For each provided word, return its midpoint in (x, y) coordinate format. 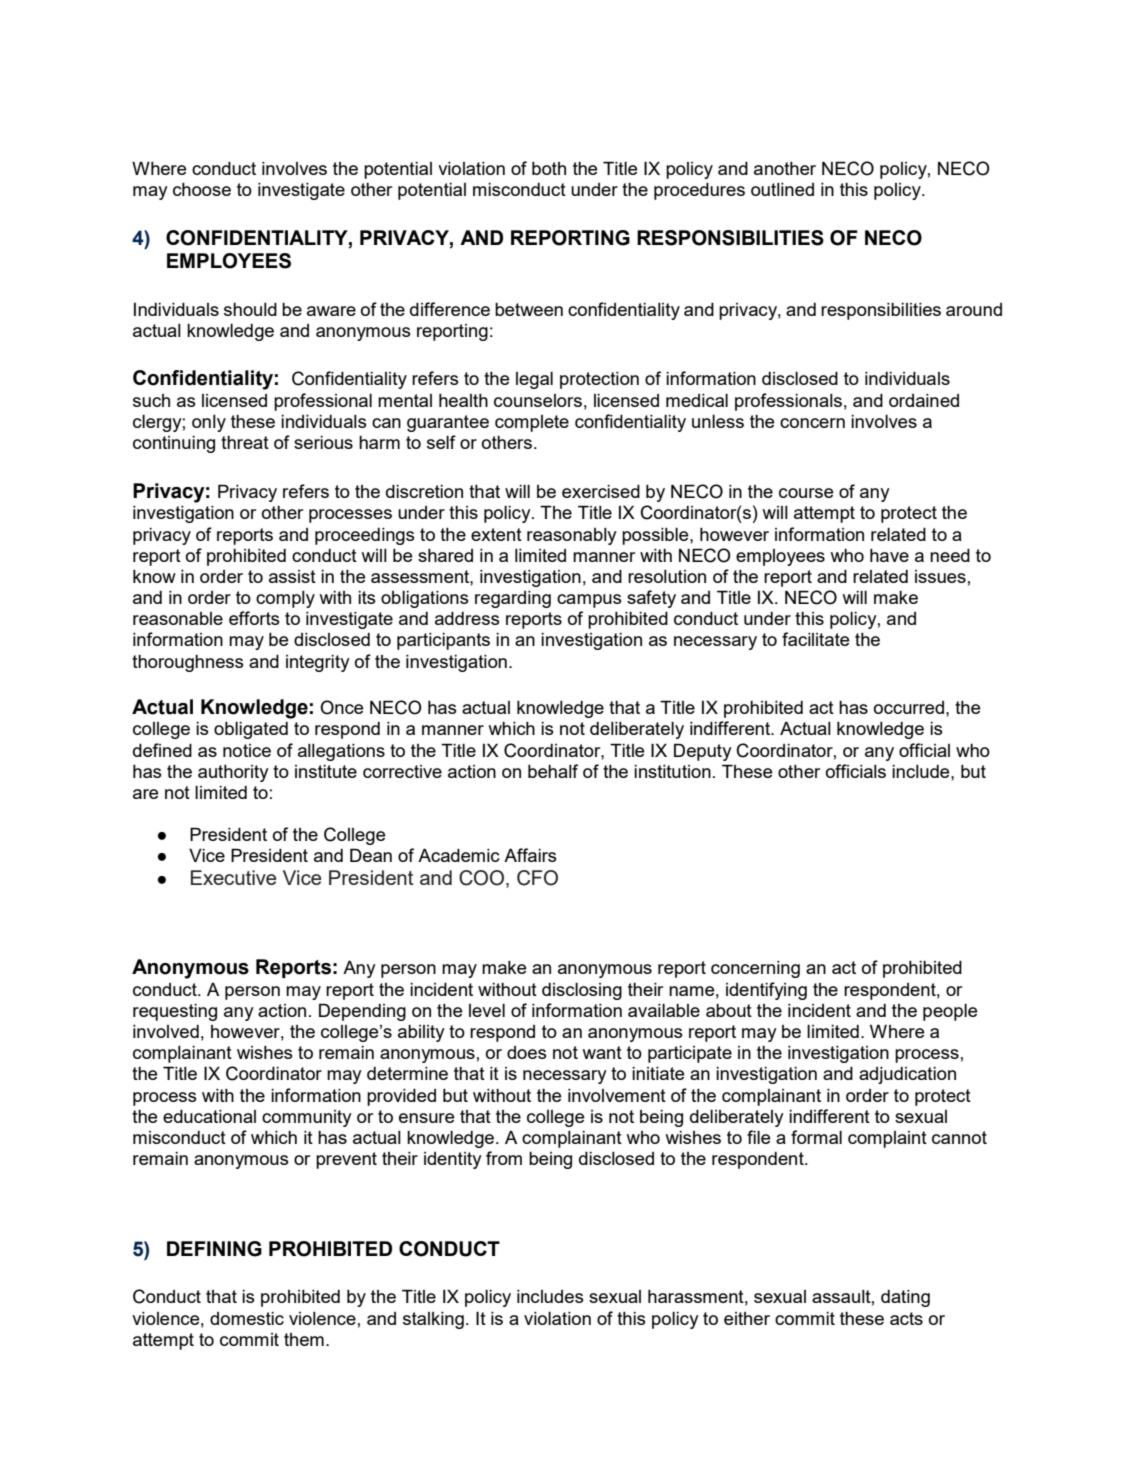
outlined (782, 189)
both (549, 168)
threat (245, 442)
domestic (247, 1318)
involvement (617, 1095)
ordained (924, 400)
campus (589, 601)
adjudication (907, 1075)
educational (209, 1116)
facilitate (816, 639)
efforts (254, 618)
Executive (233, 877)
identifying (766, 991)
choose (202, 189)
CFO (537, 878)
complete (532, 423)
